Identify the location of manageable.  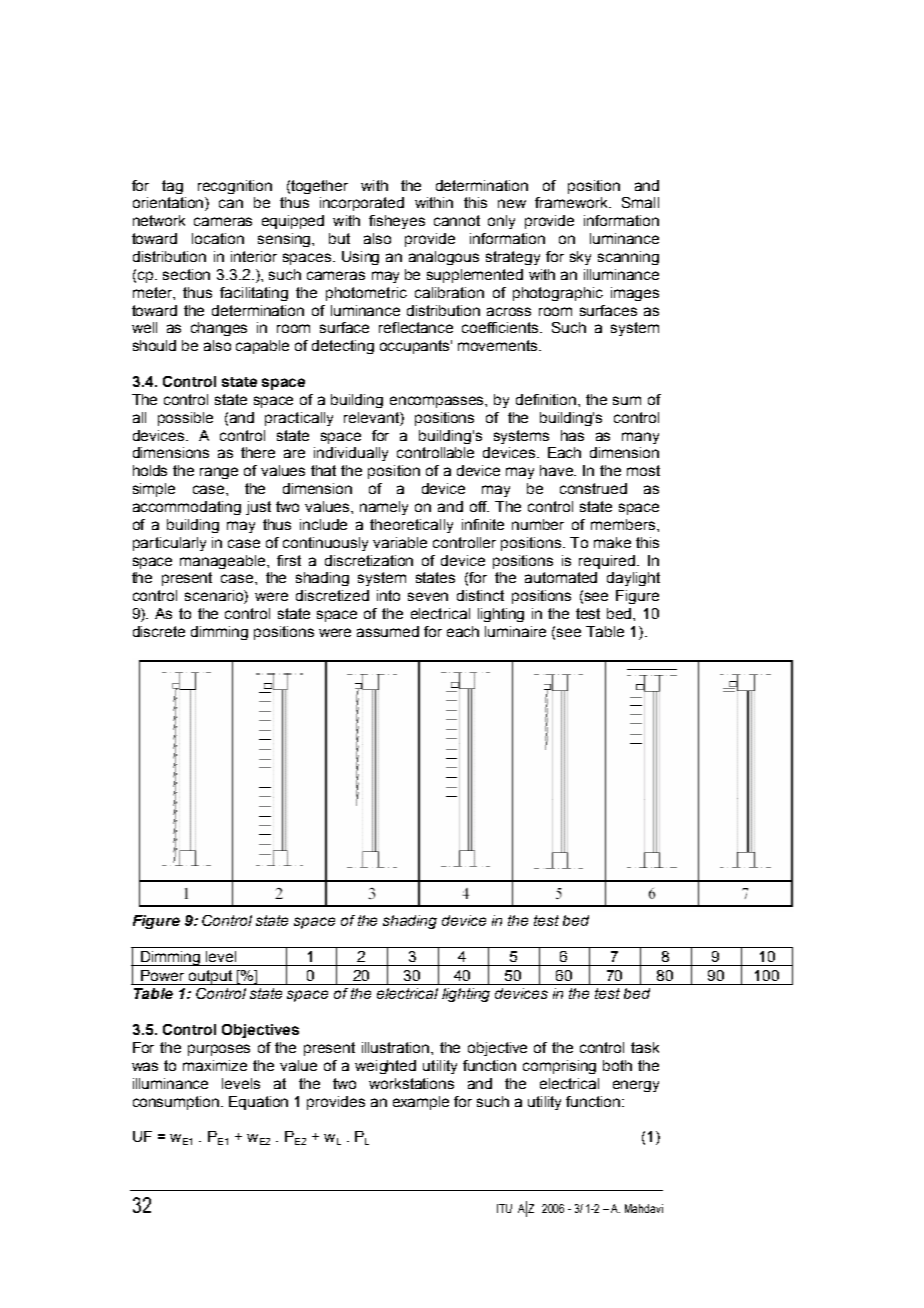
(224, 562).
